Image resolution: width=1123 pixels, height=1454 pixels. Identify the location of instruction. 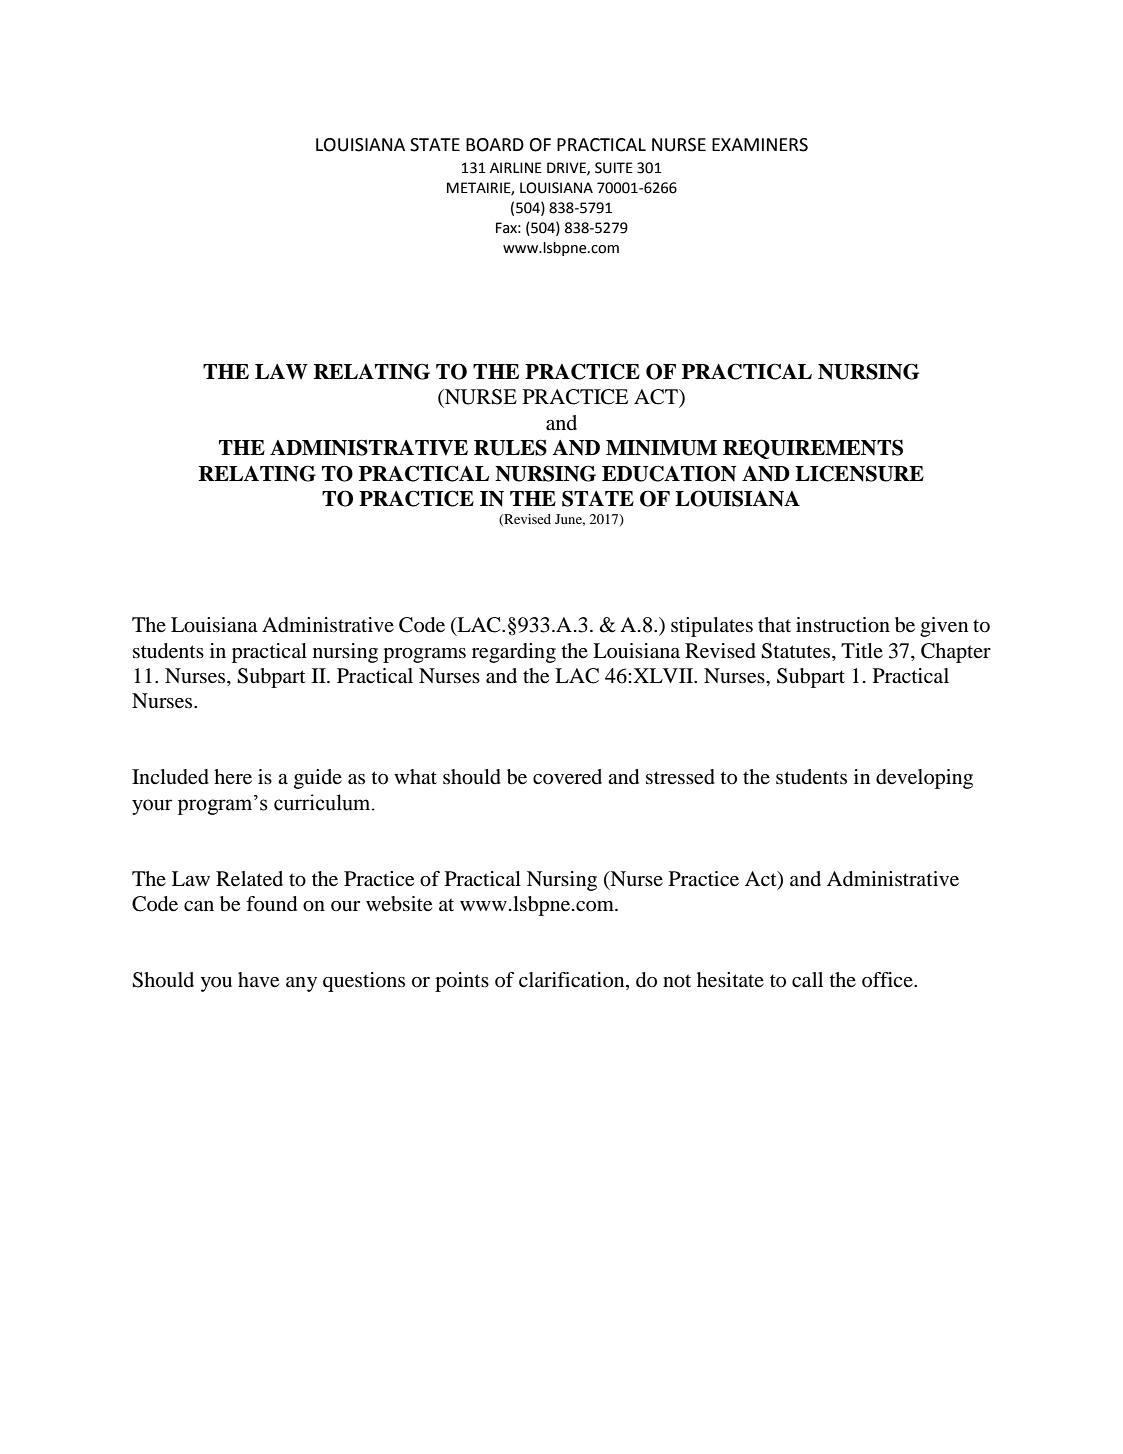
(843, 625).
